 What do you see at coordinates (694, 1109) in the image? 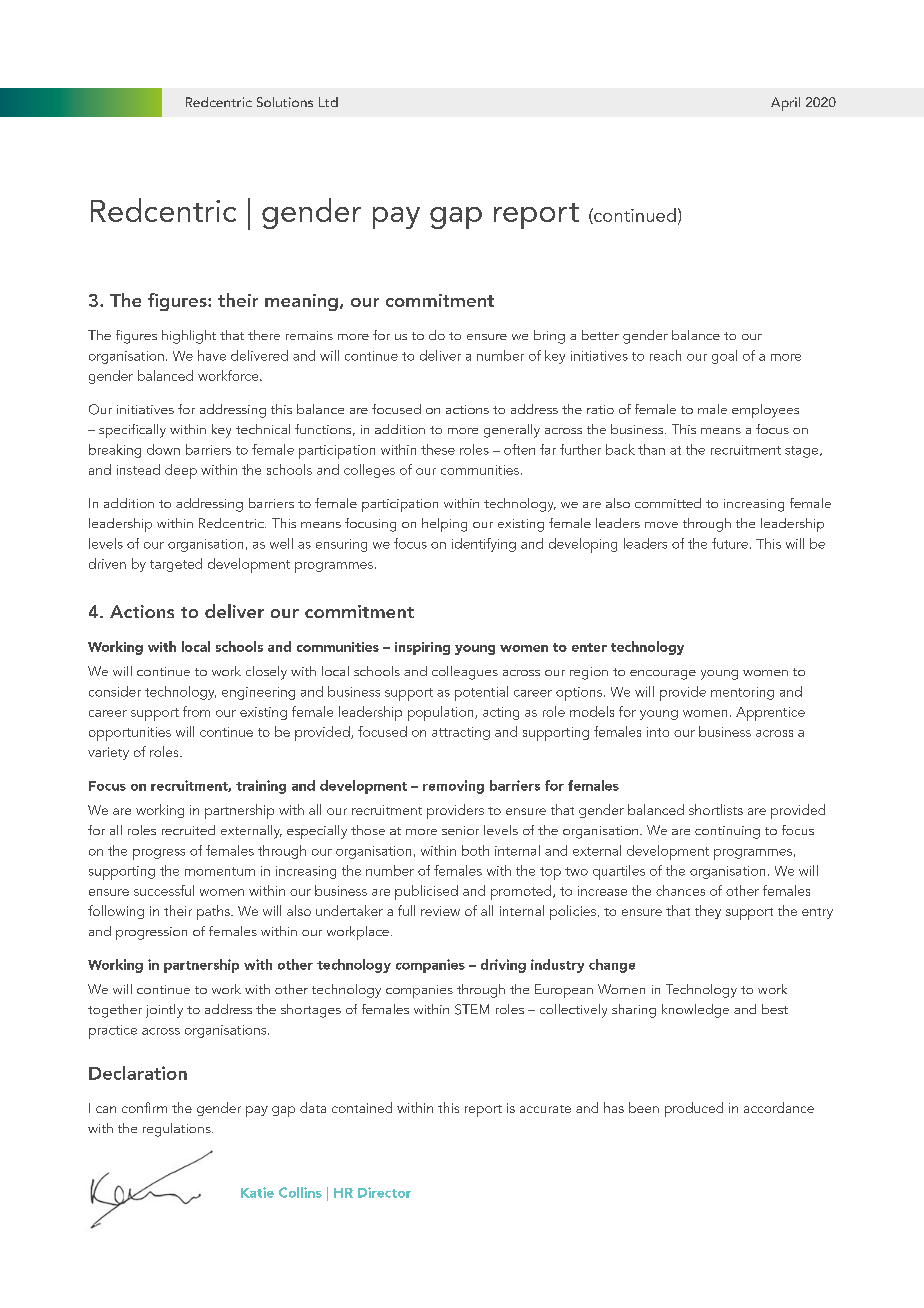
I see `produced` at bounding box center [694, 1109].
